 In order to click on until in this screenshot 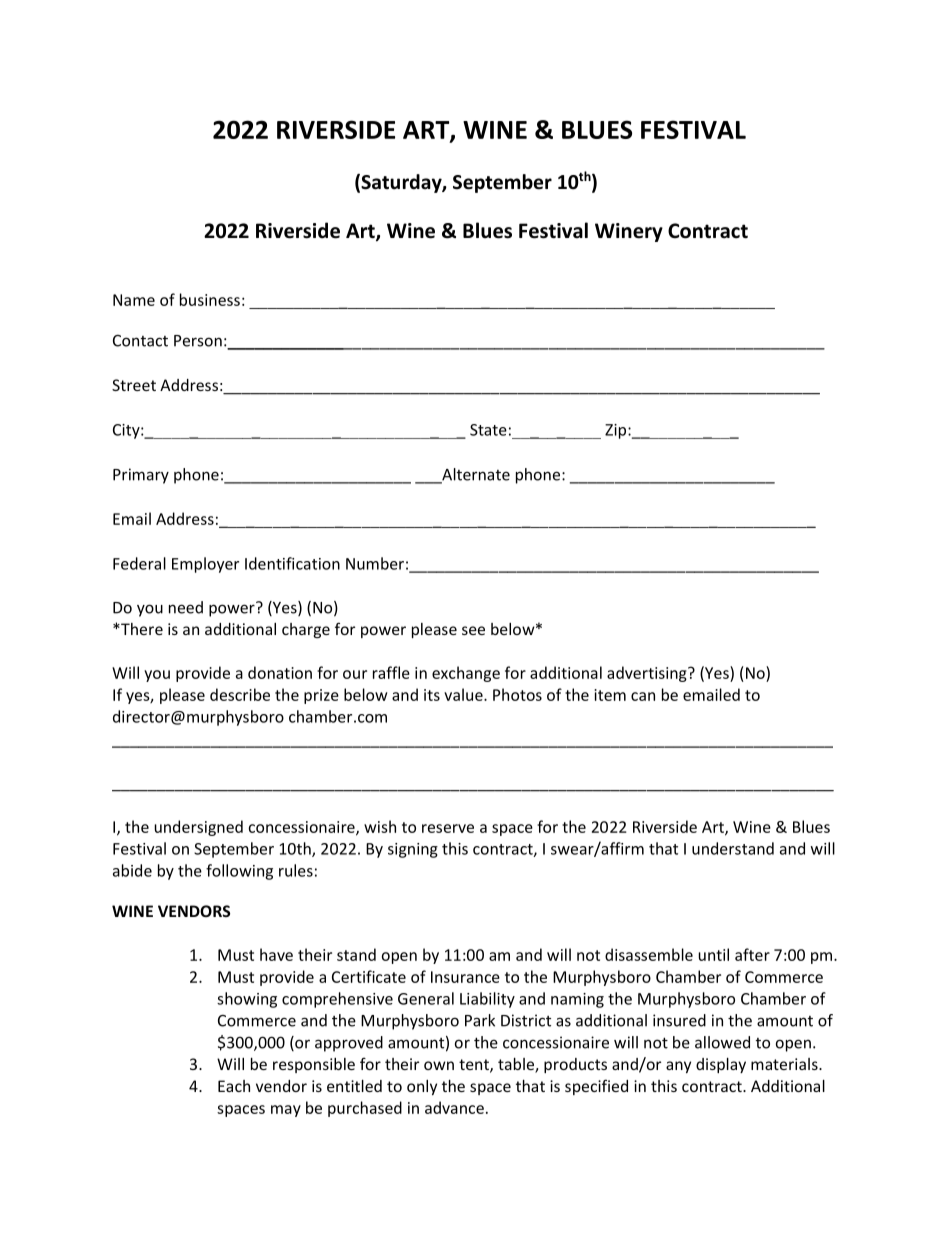, I will do `click(713, 954)`.
